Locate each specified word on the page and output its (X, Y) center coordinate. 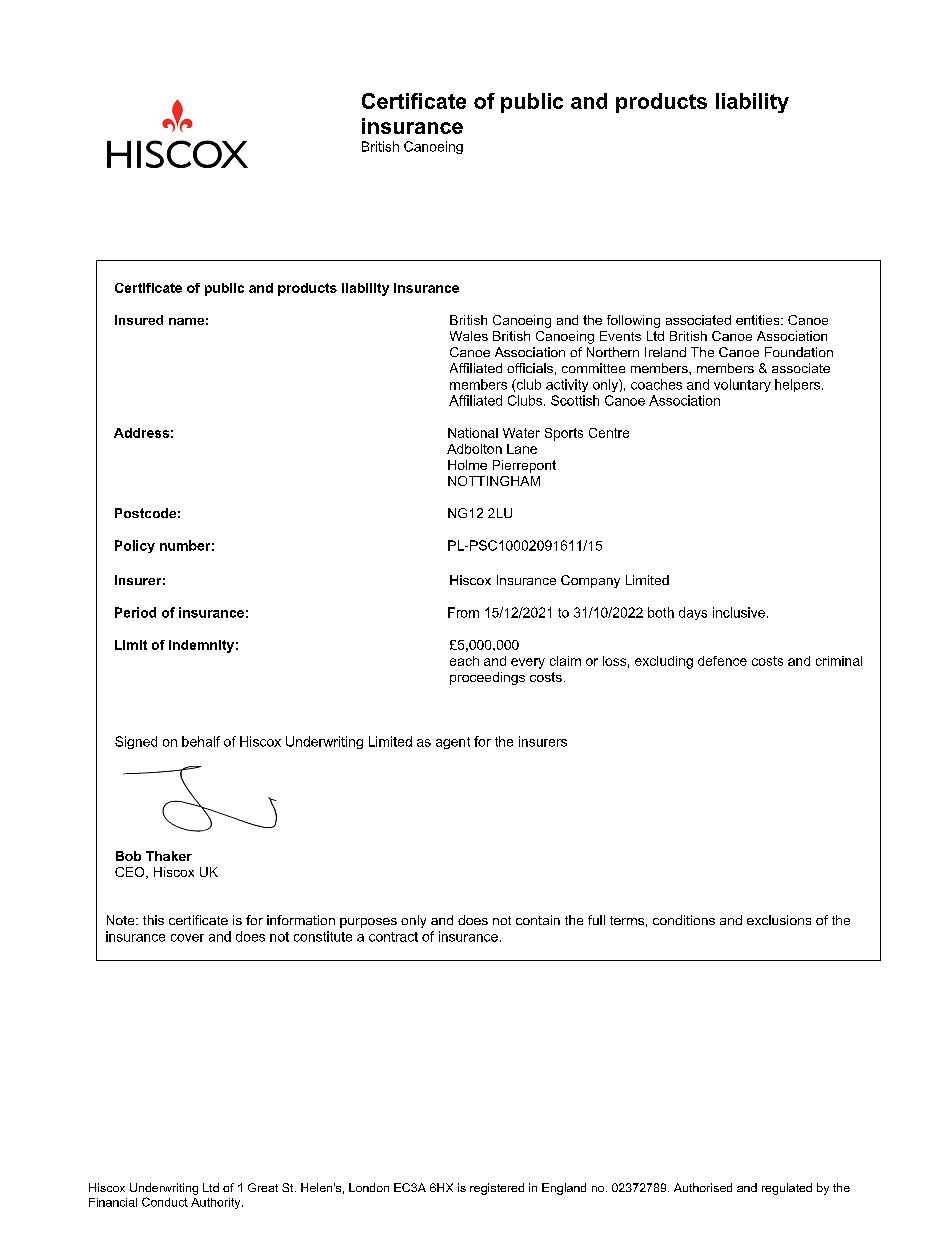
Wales (469, 336)
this (153, 920)
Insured (139, 320)
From (463, 612)
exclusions (779, 920)
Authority (217, 1203)
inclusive (739, 612)
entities (759, 320)
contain (538, 920)
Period (135, 612)
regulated (787, 1189)
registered (497, 1189)
